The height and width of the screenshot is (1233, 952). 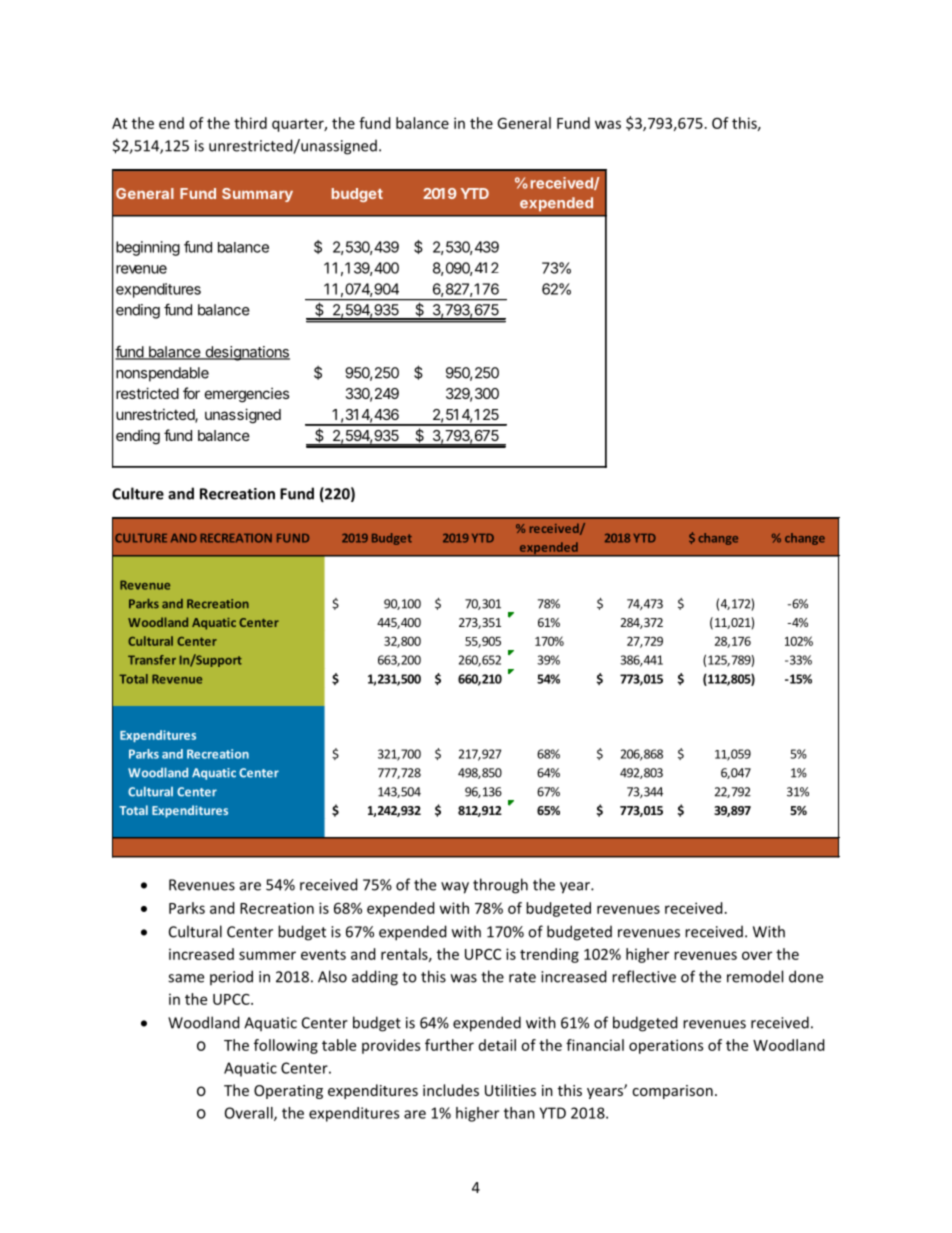 I want to click on adding, so click(x=375, y=978).
